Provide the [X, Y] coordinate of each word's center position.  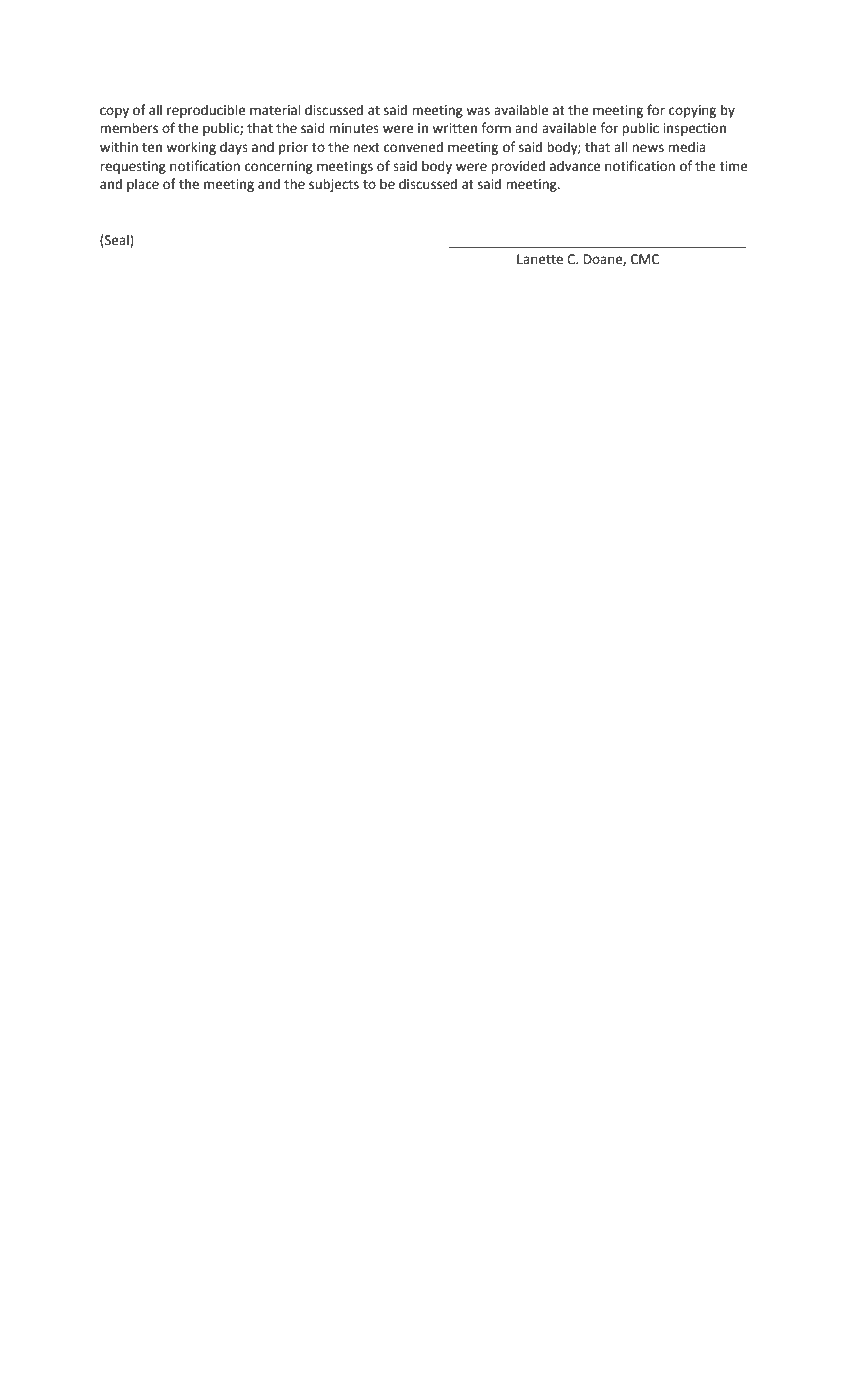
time [734, 166]
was [478, 111]
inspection [694, 129]
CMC [645, 259]
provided [518, 167]
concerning [279, 167]
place [143, 185]
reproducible [206, 111]
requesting [133, 167]
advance [575, 166]
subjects [334, 185]
